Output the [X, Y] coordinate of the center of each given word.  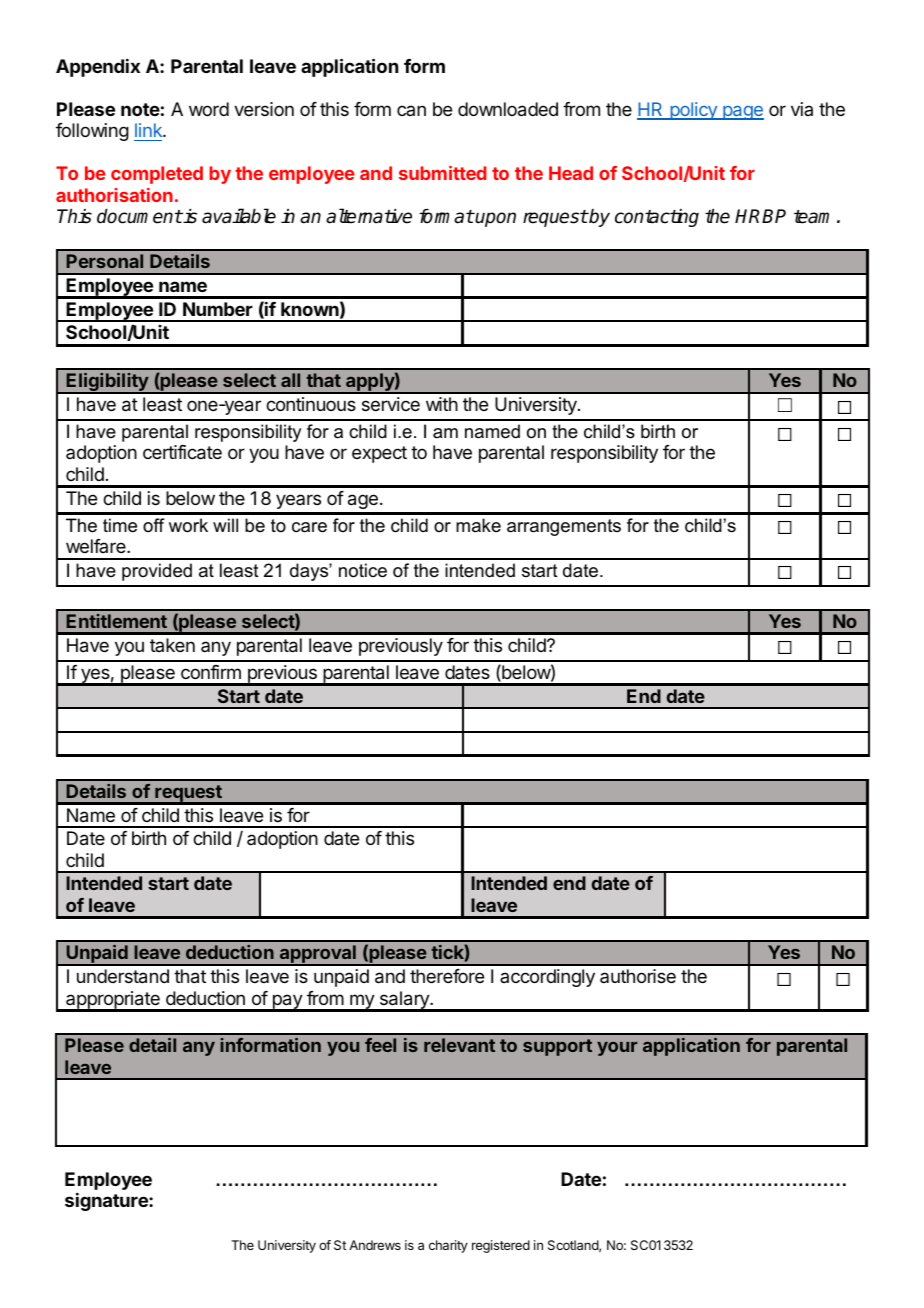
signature [107, 1202]
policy [693, 111]
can [411, 110]
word [209, 109]
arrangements [564, 527]
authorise [638, 976]
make [478, 525]
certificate [182, 452]
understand [123, 976]
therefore [447, 976]
